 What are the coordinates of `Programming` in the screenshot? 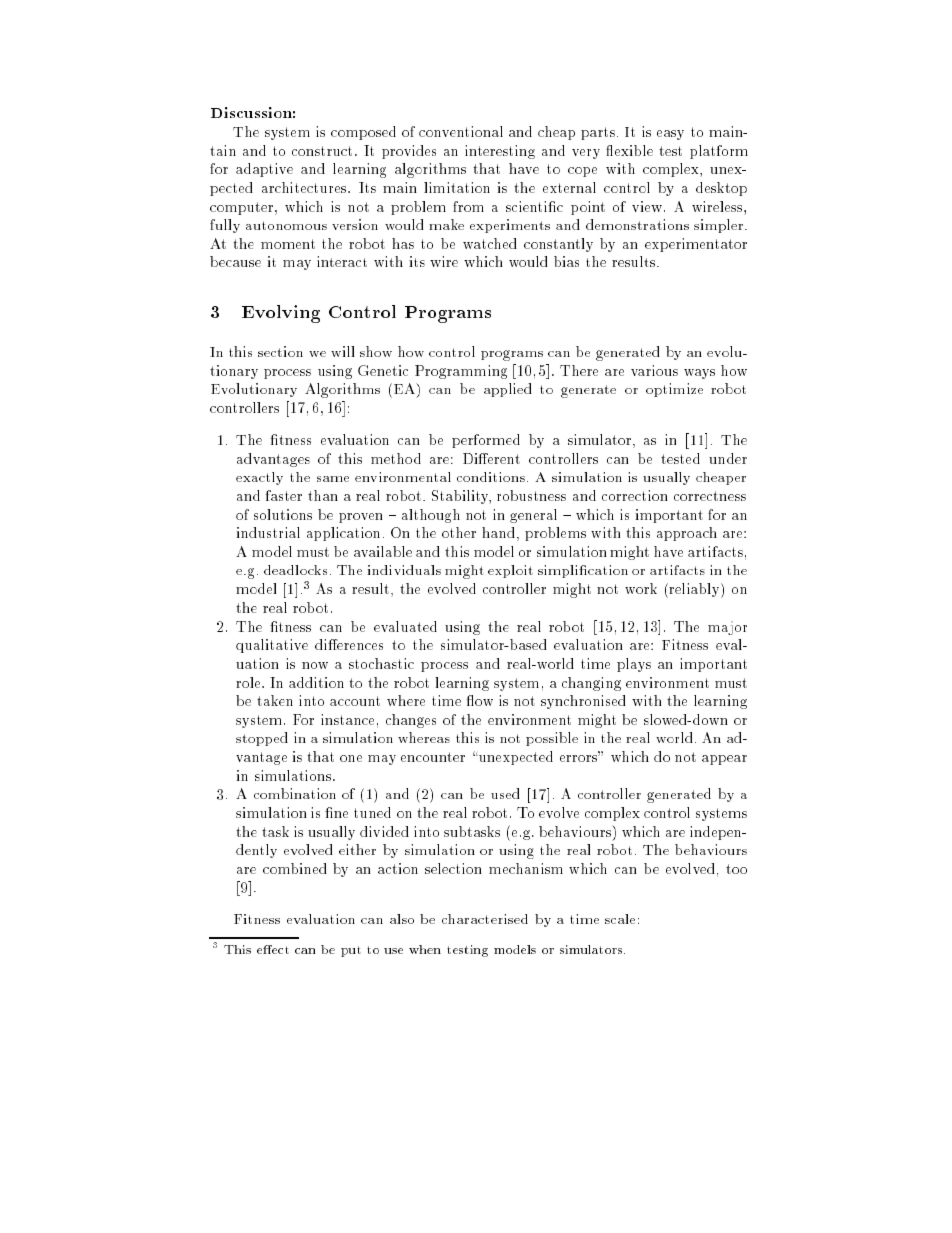 It's located at (461, 372).
